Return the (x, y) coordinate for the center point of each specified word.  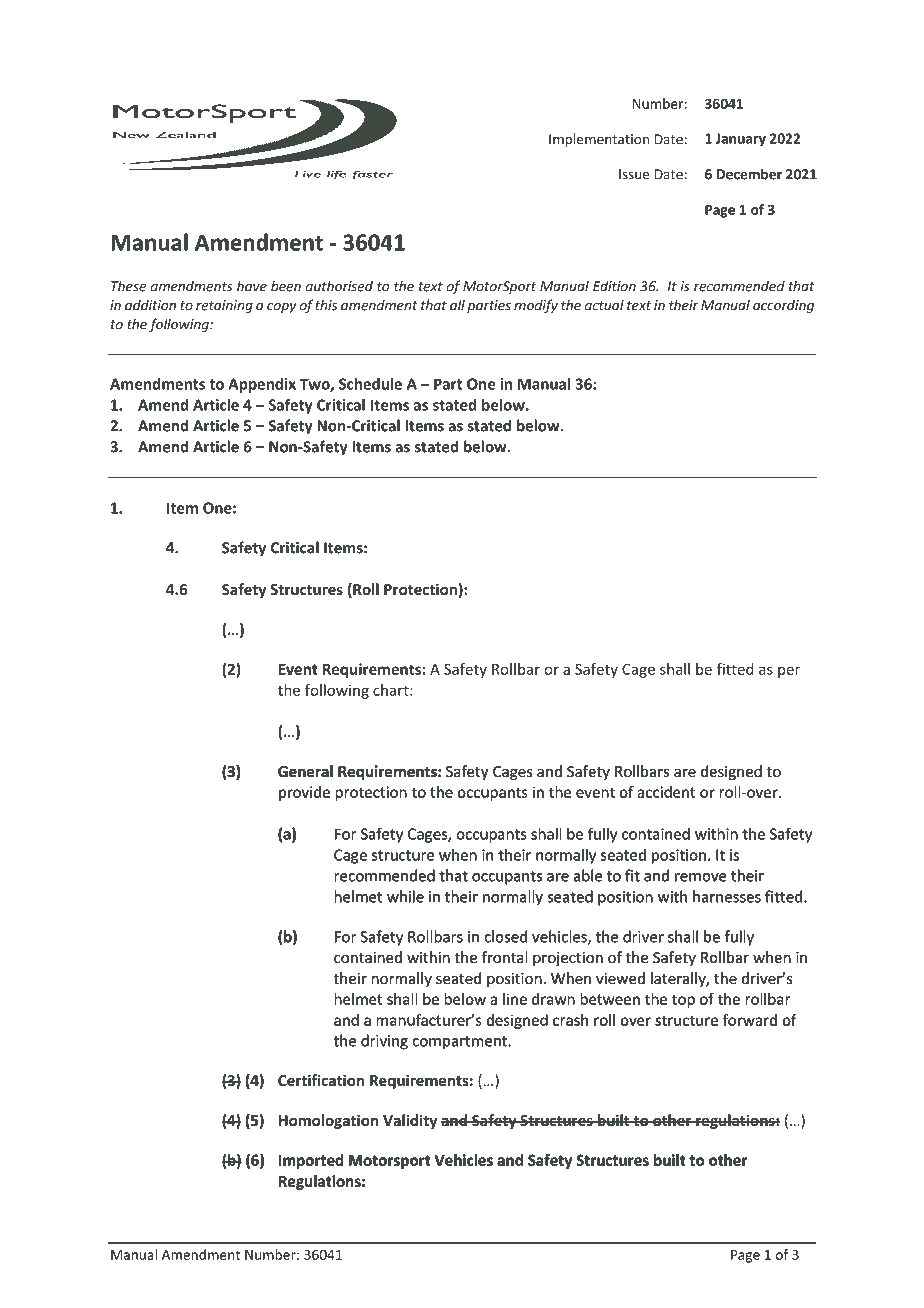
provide (304, 793)
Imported (311, 1161)
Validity (410, 1121)
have (252, 286)
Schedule (370, 384)
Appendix (262, 385)
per (789, 672)
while (405, 896)
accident (666, 792)
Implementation (599, 140)
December (749, 174)
